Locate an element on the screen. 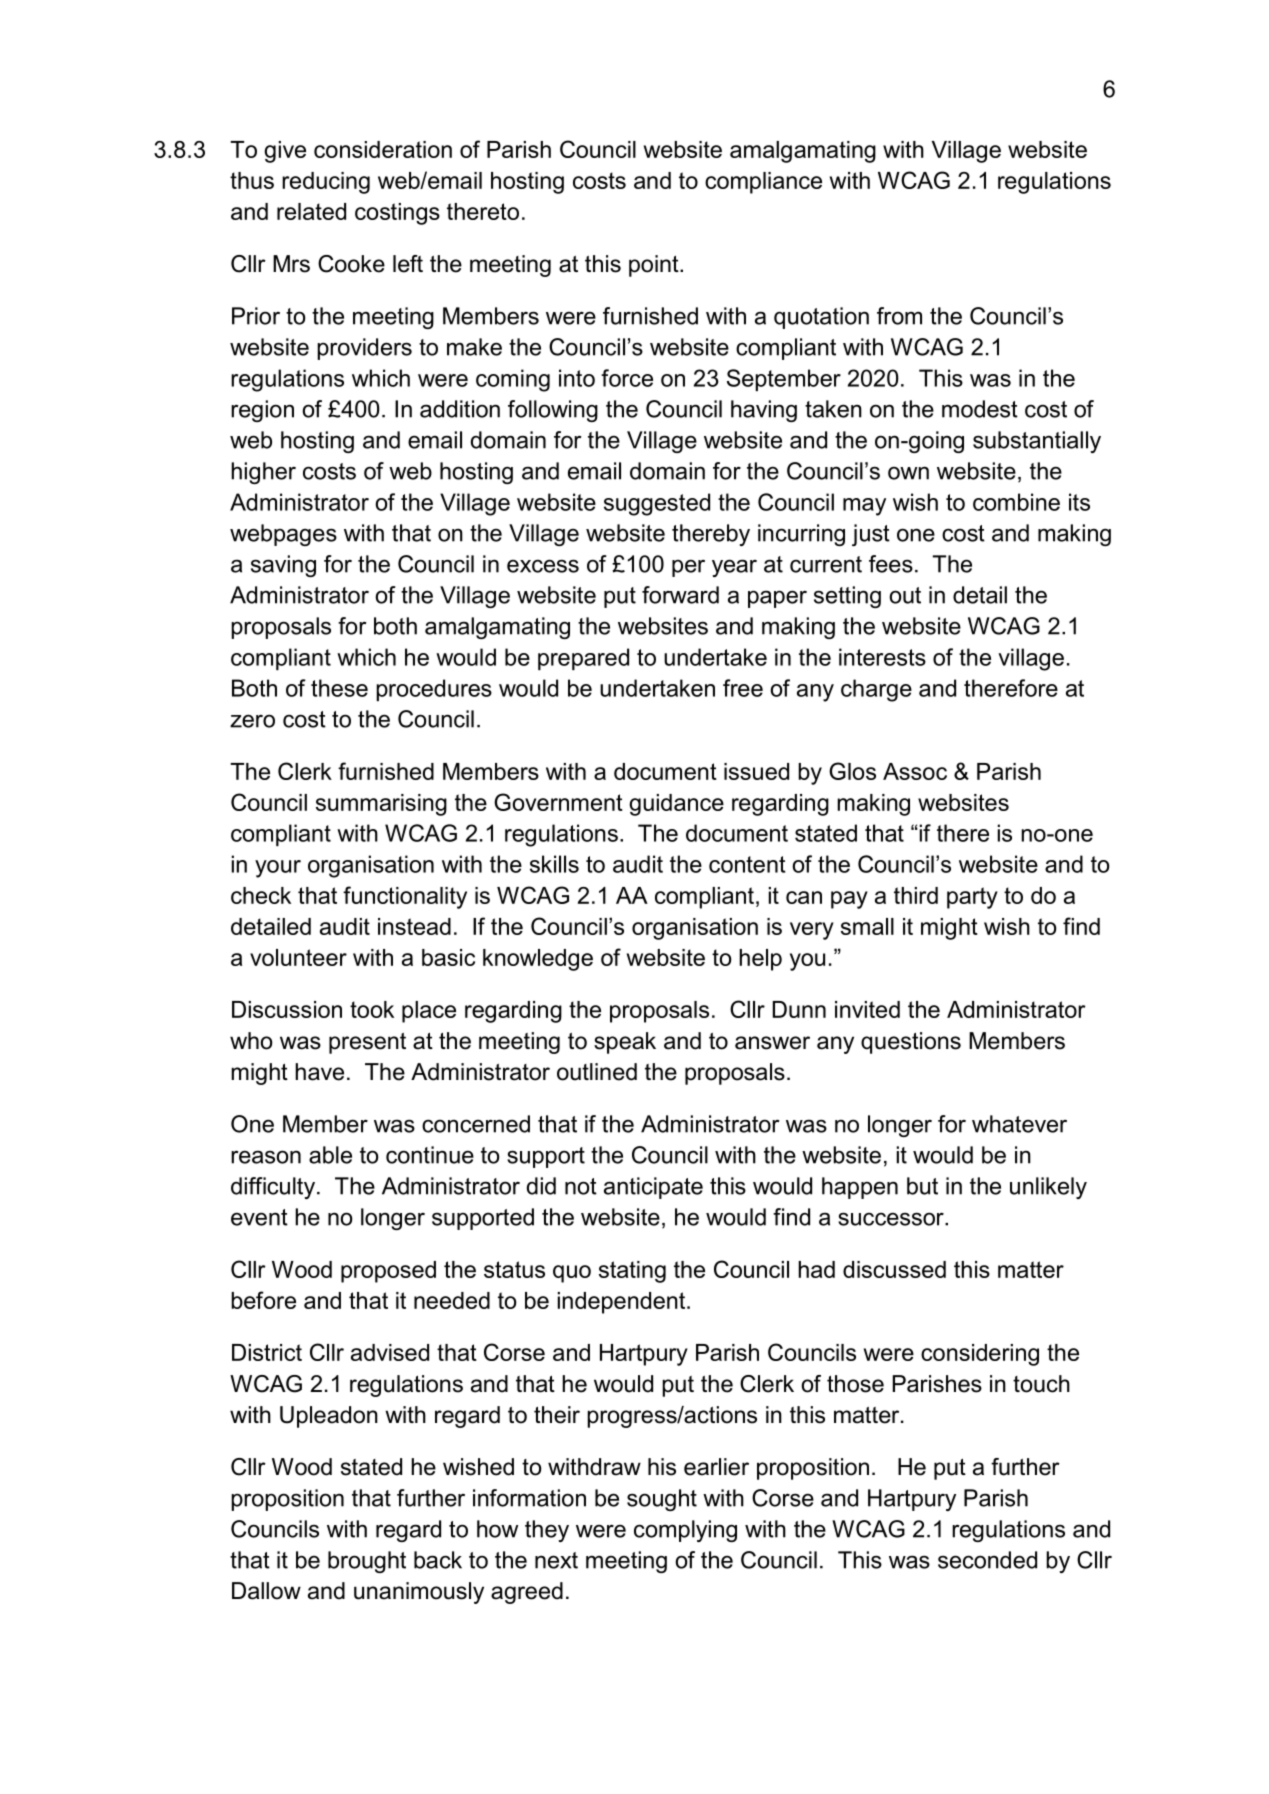  point is located at coordinates (655, 266).
